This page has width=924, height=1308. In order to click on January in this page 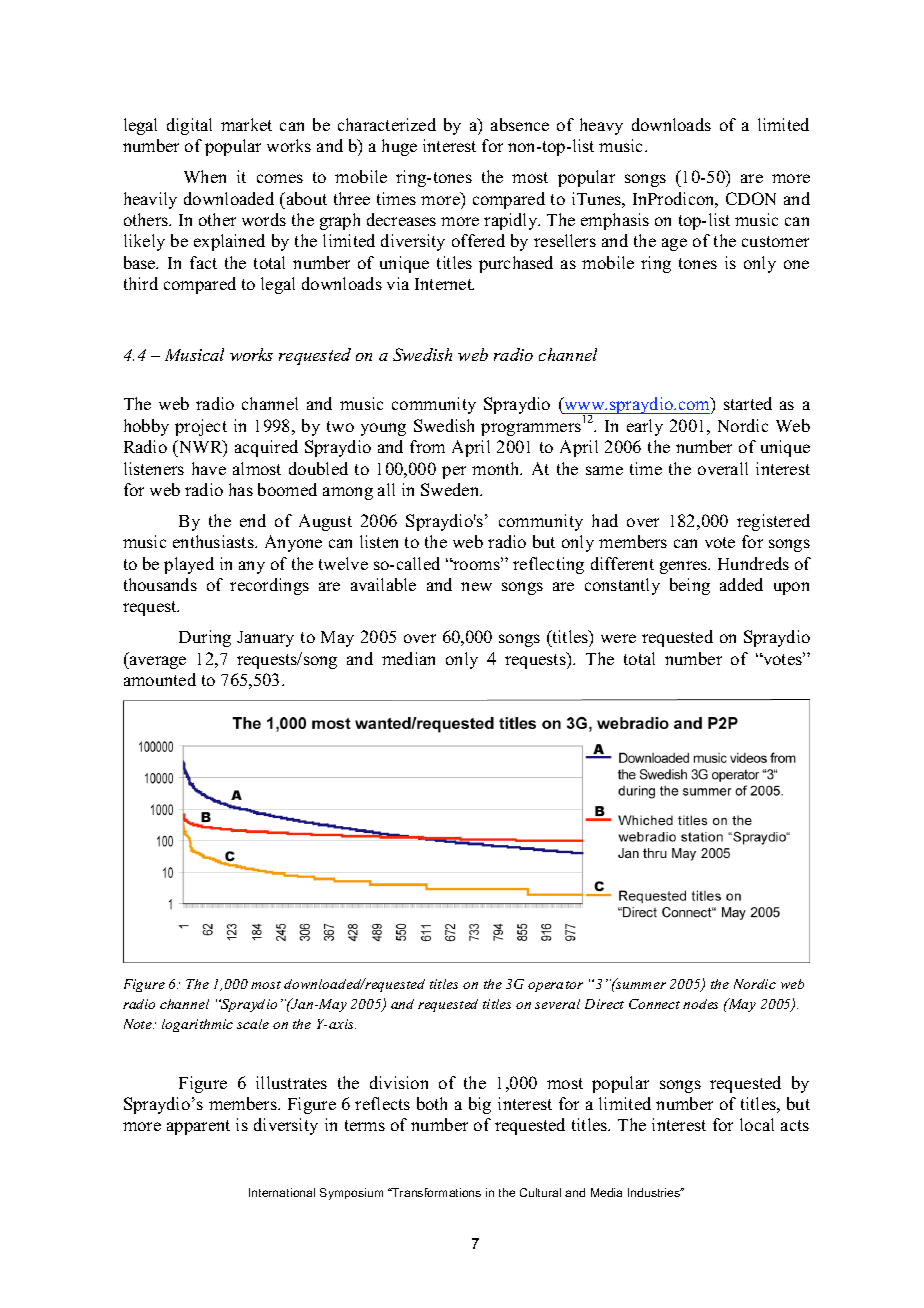, I will do `click(265, 639)`.
